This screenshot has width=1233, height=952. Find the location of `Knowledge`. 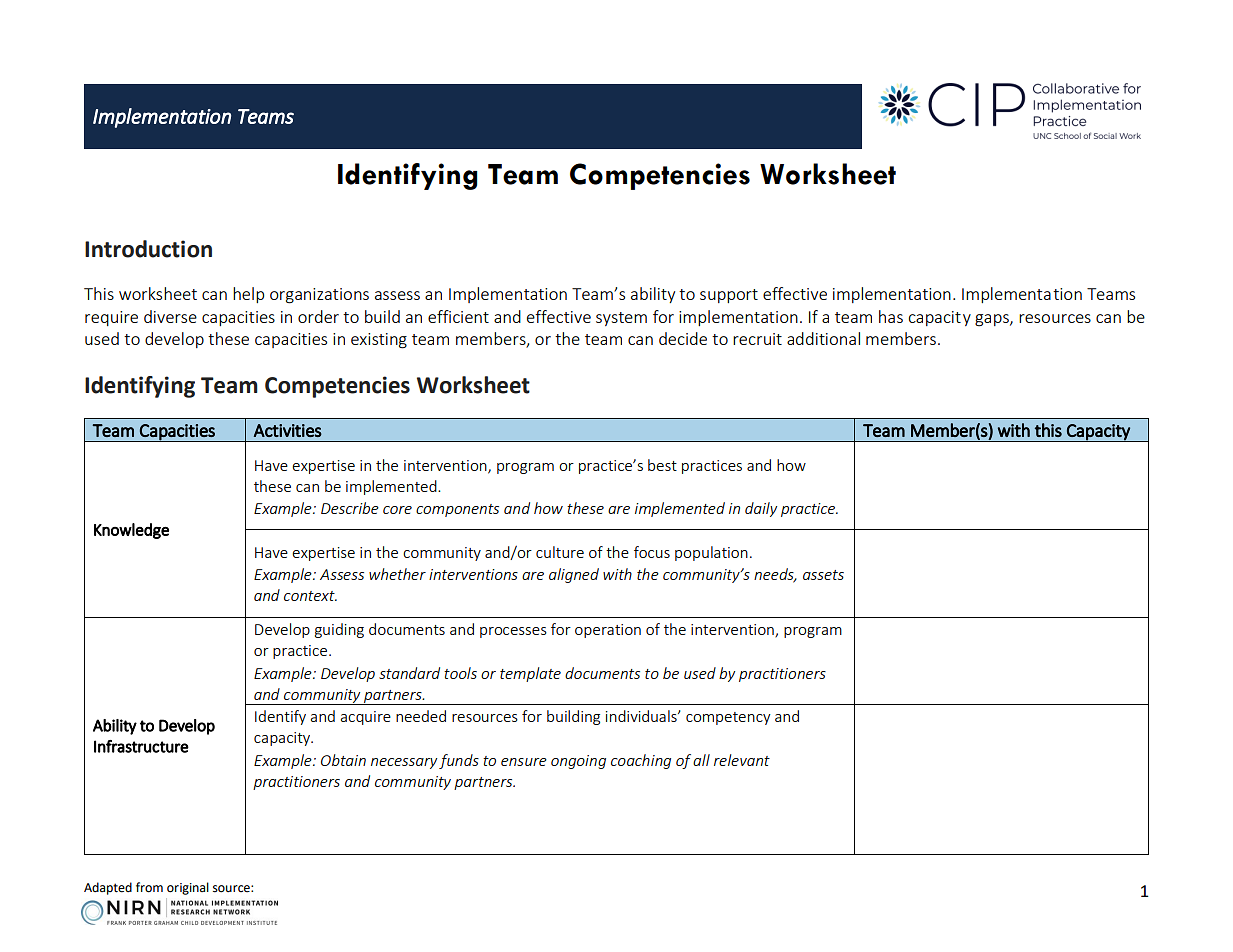

Knowledge is located at coordinates (131, 531).
